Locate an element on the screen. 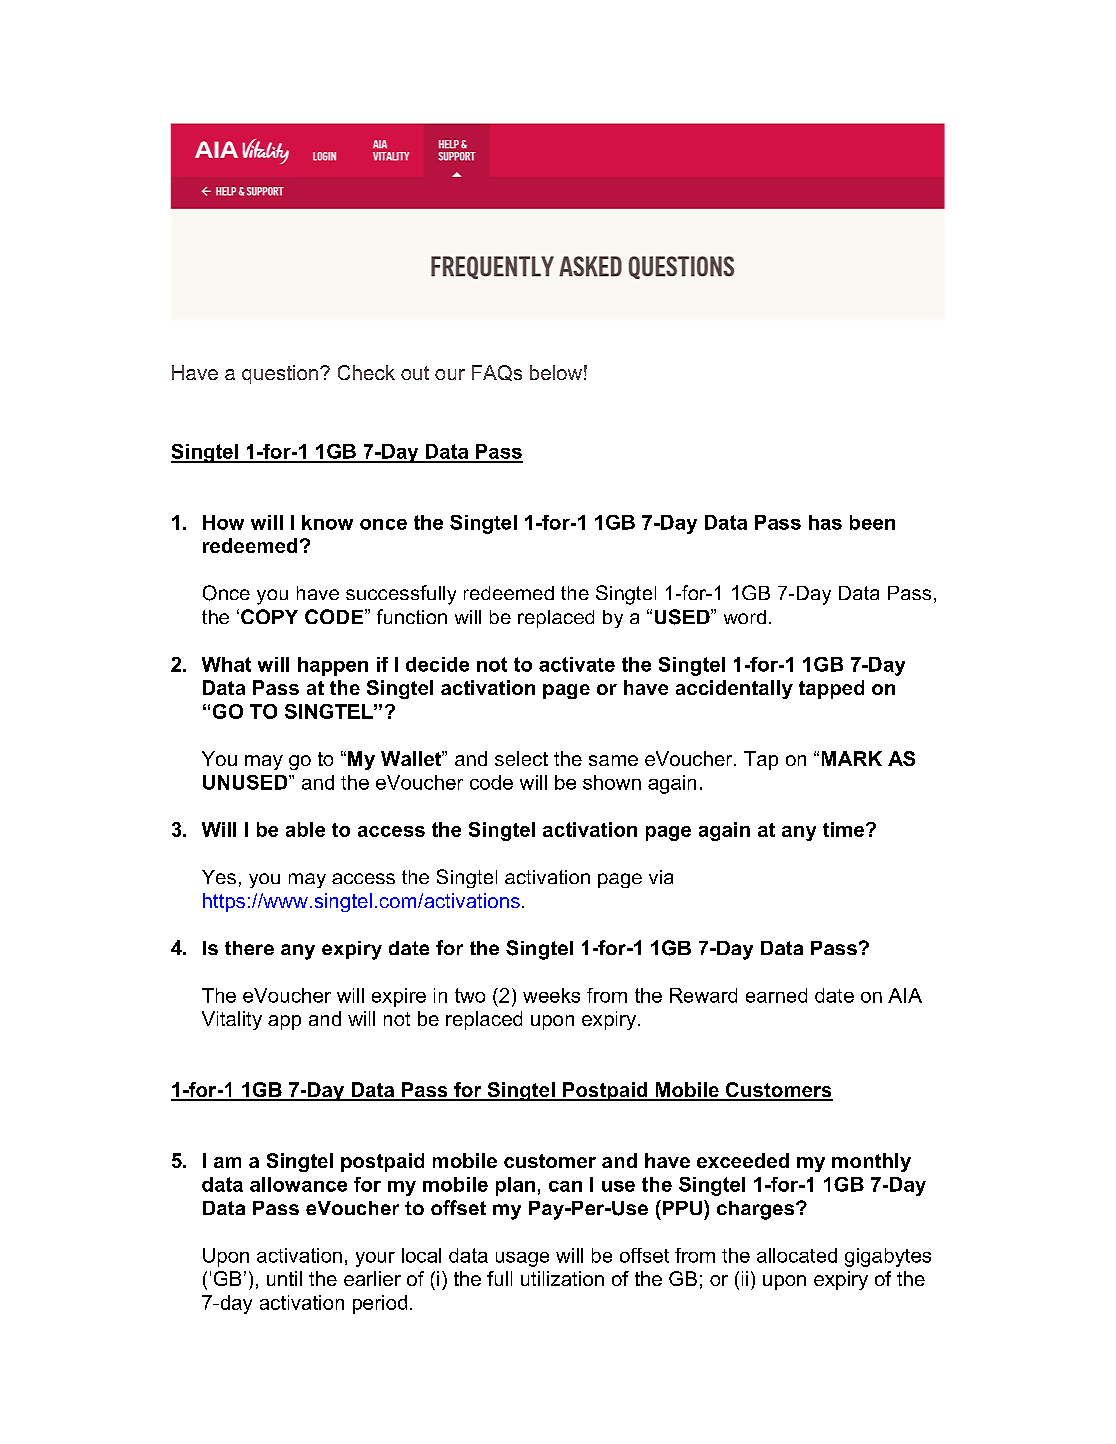 This screenshot has height=1444, width=1116. able is located at coordinates (305, 829).
